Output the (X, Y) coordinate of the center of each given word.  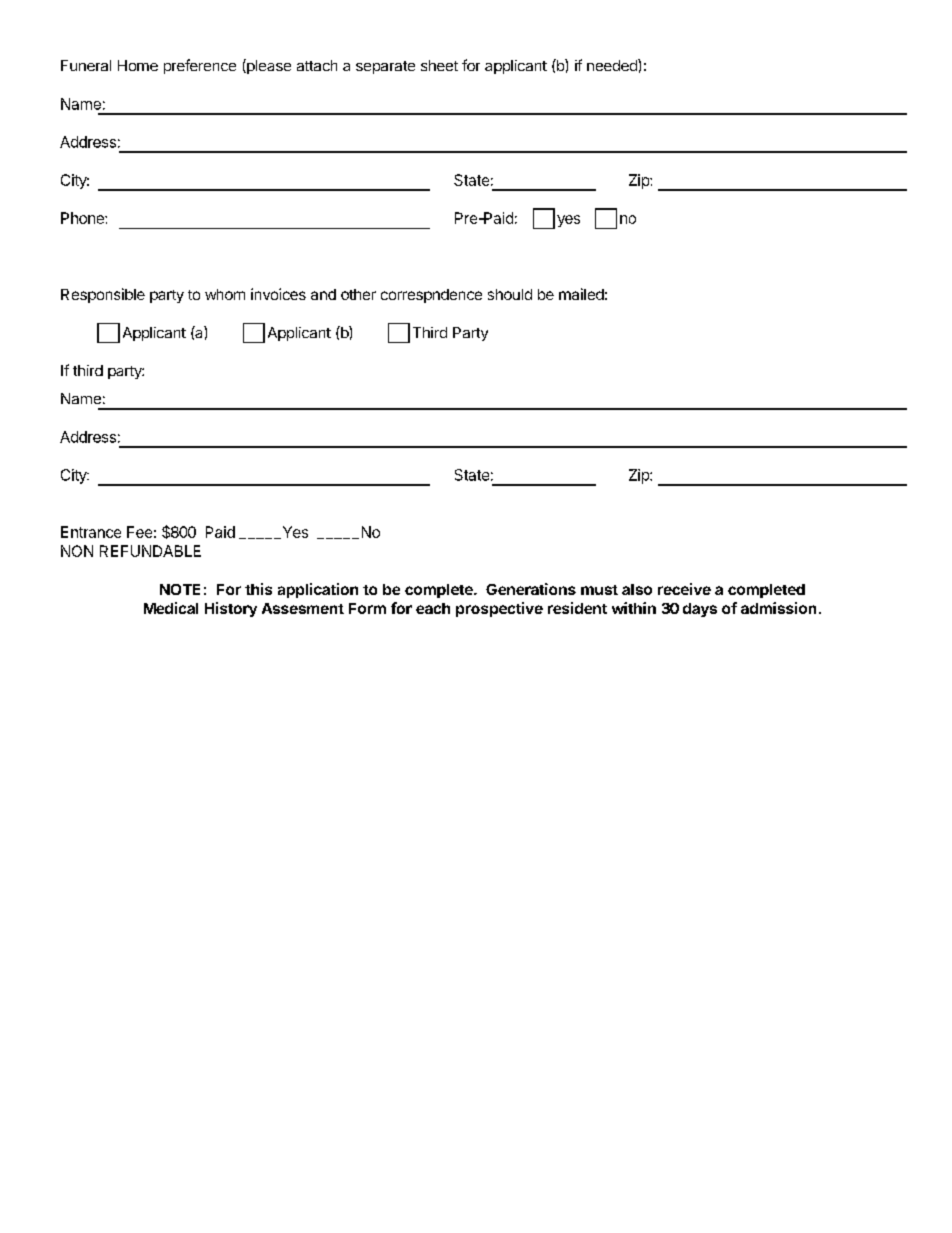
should (510, 294)
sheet (439, 65)
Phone (83, 218)
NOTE (180, 589)
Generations (531, 589)
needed (613, 65)
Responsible (103, 295)
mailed (581, 294)
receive (684, 589)
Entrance (91, 532)
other (358, 294)
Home (138, 65)
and (323, 294)
